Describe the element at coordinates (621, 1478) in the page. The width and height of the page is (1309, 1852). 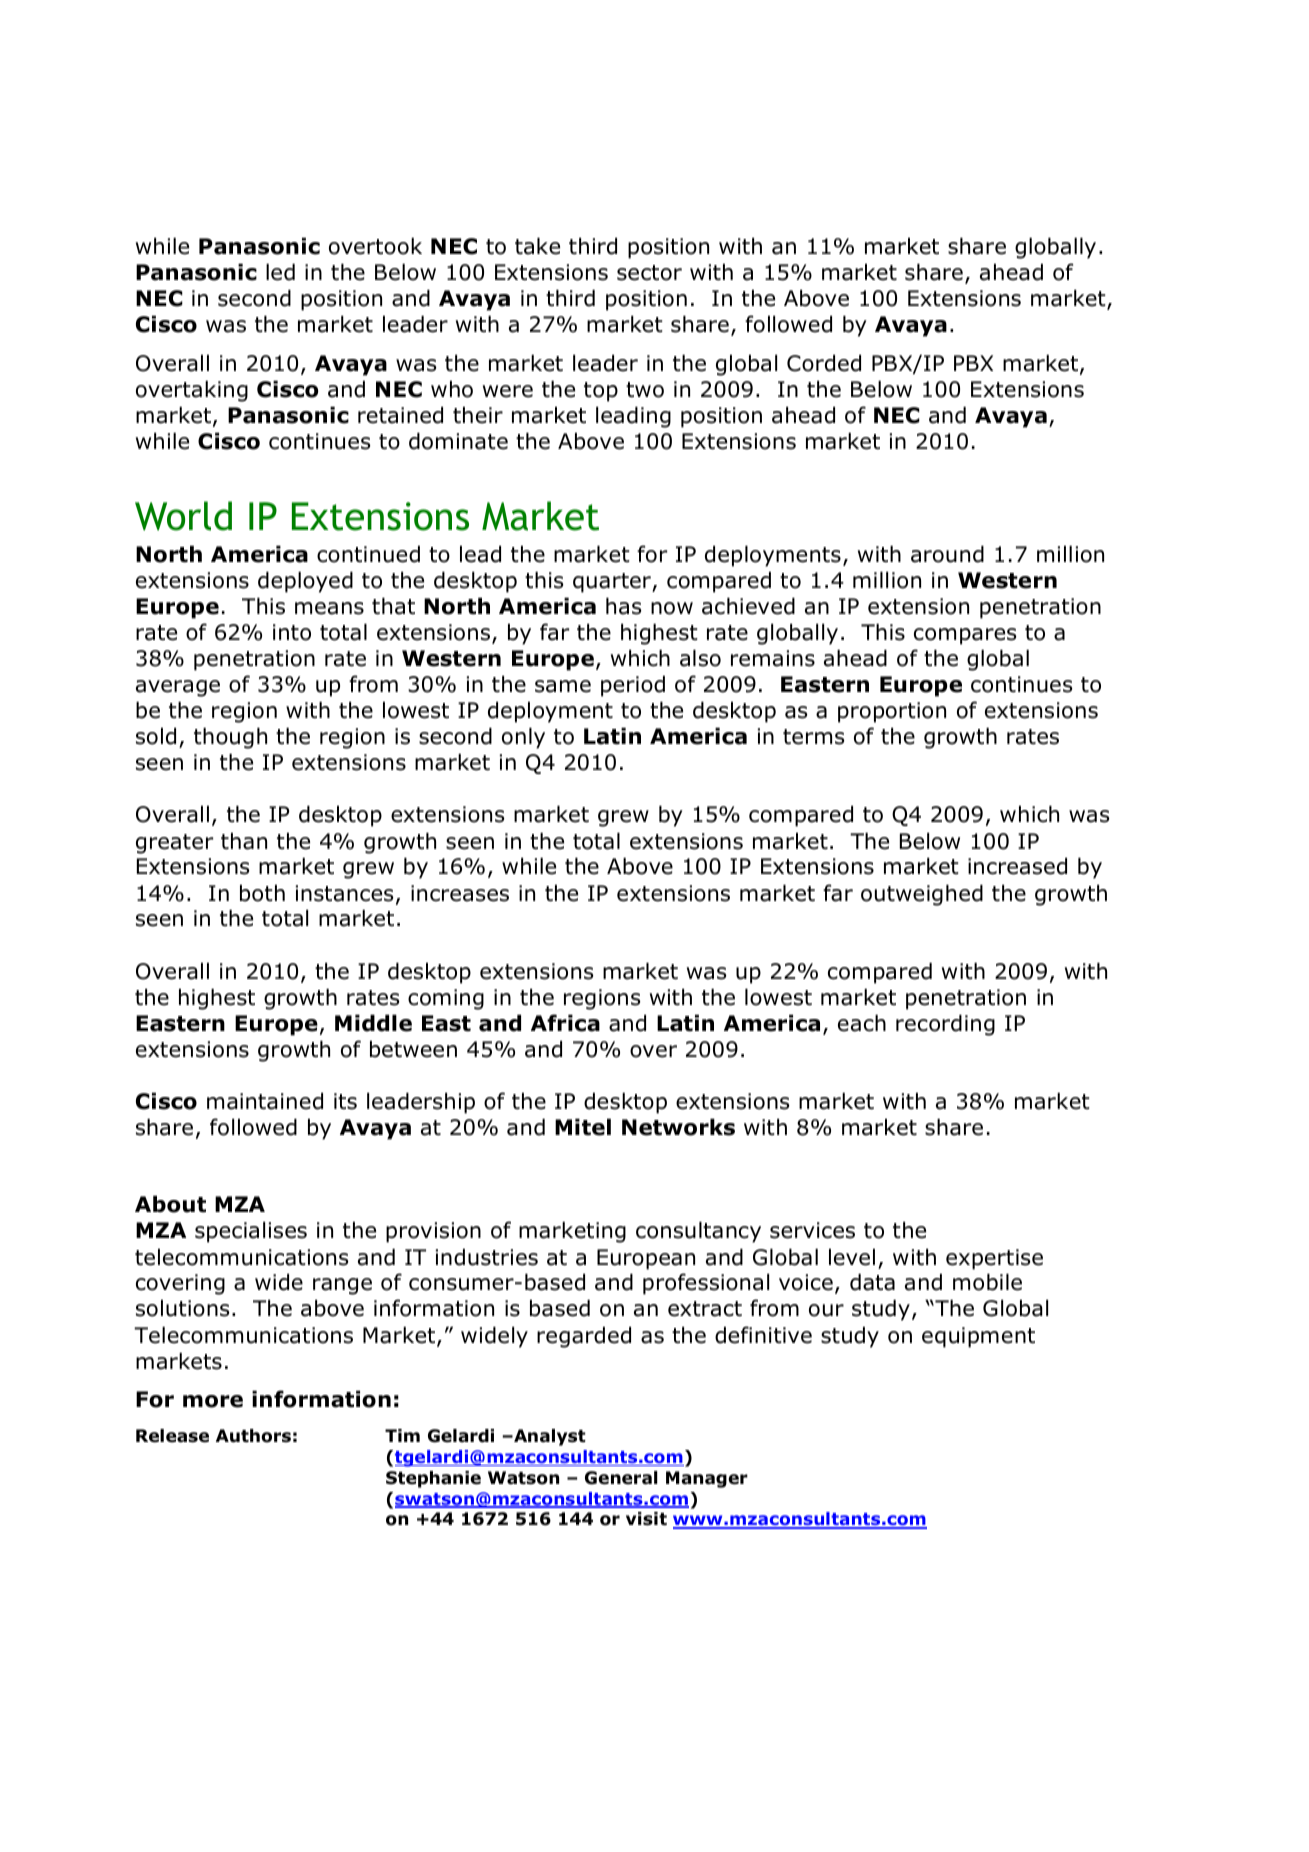
I see `General` at that location.
